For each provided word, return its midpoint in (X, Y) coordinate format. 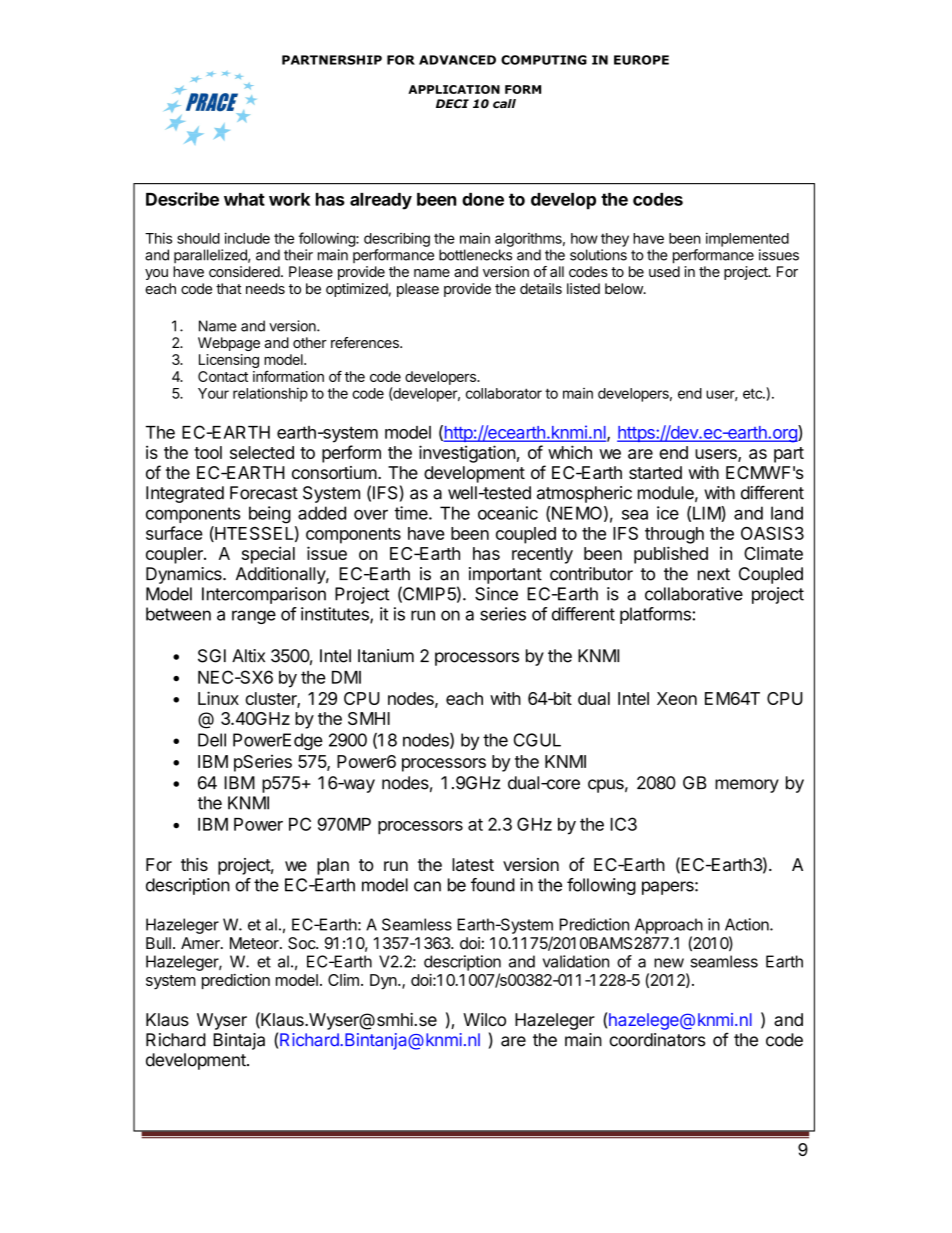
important (505, 575)
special (268, 555)
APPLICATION (454, 89)
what (244, 199)
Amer (201, 943)
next (714, 574)
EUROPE (641, 60)
